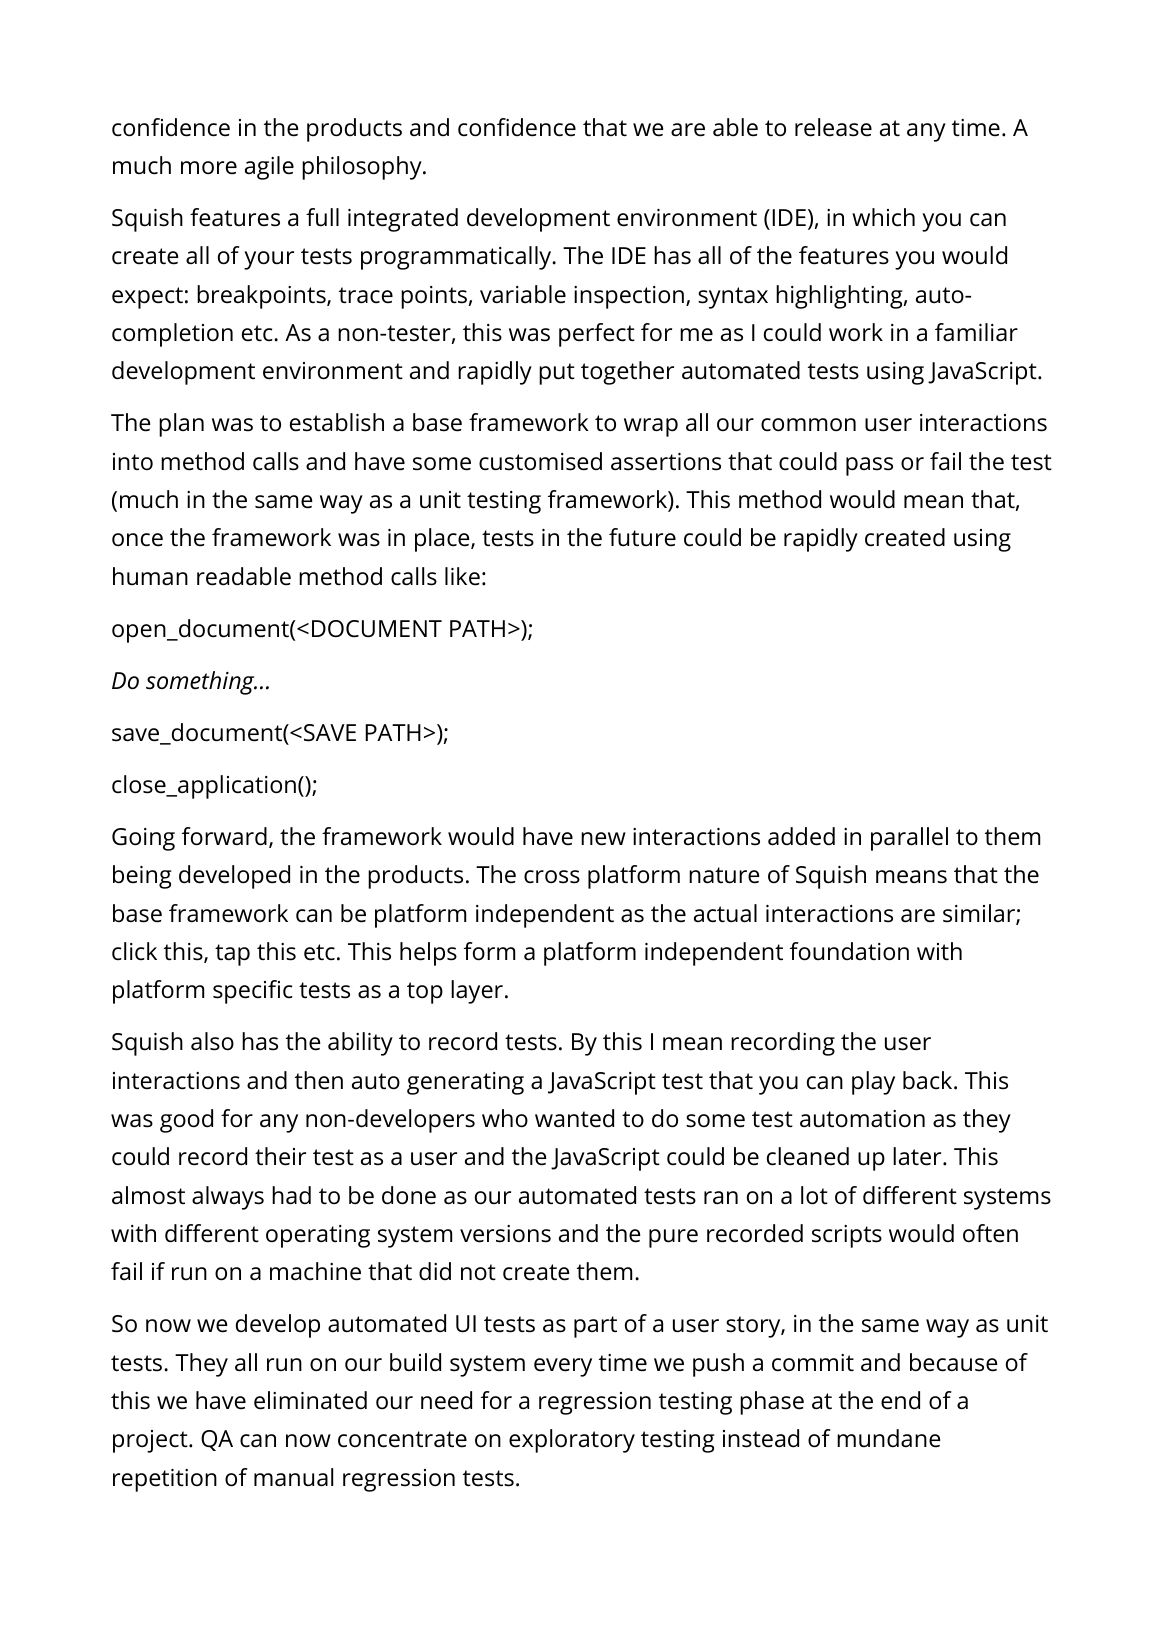  What do you see at coordinates (603, 839) in the document?
I see `new` at bounding box center [603, 839].
